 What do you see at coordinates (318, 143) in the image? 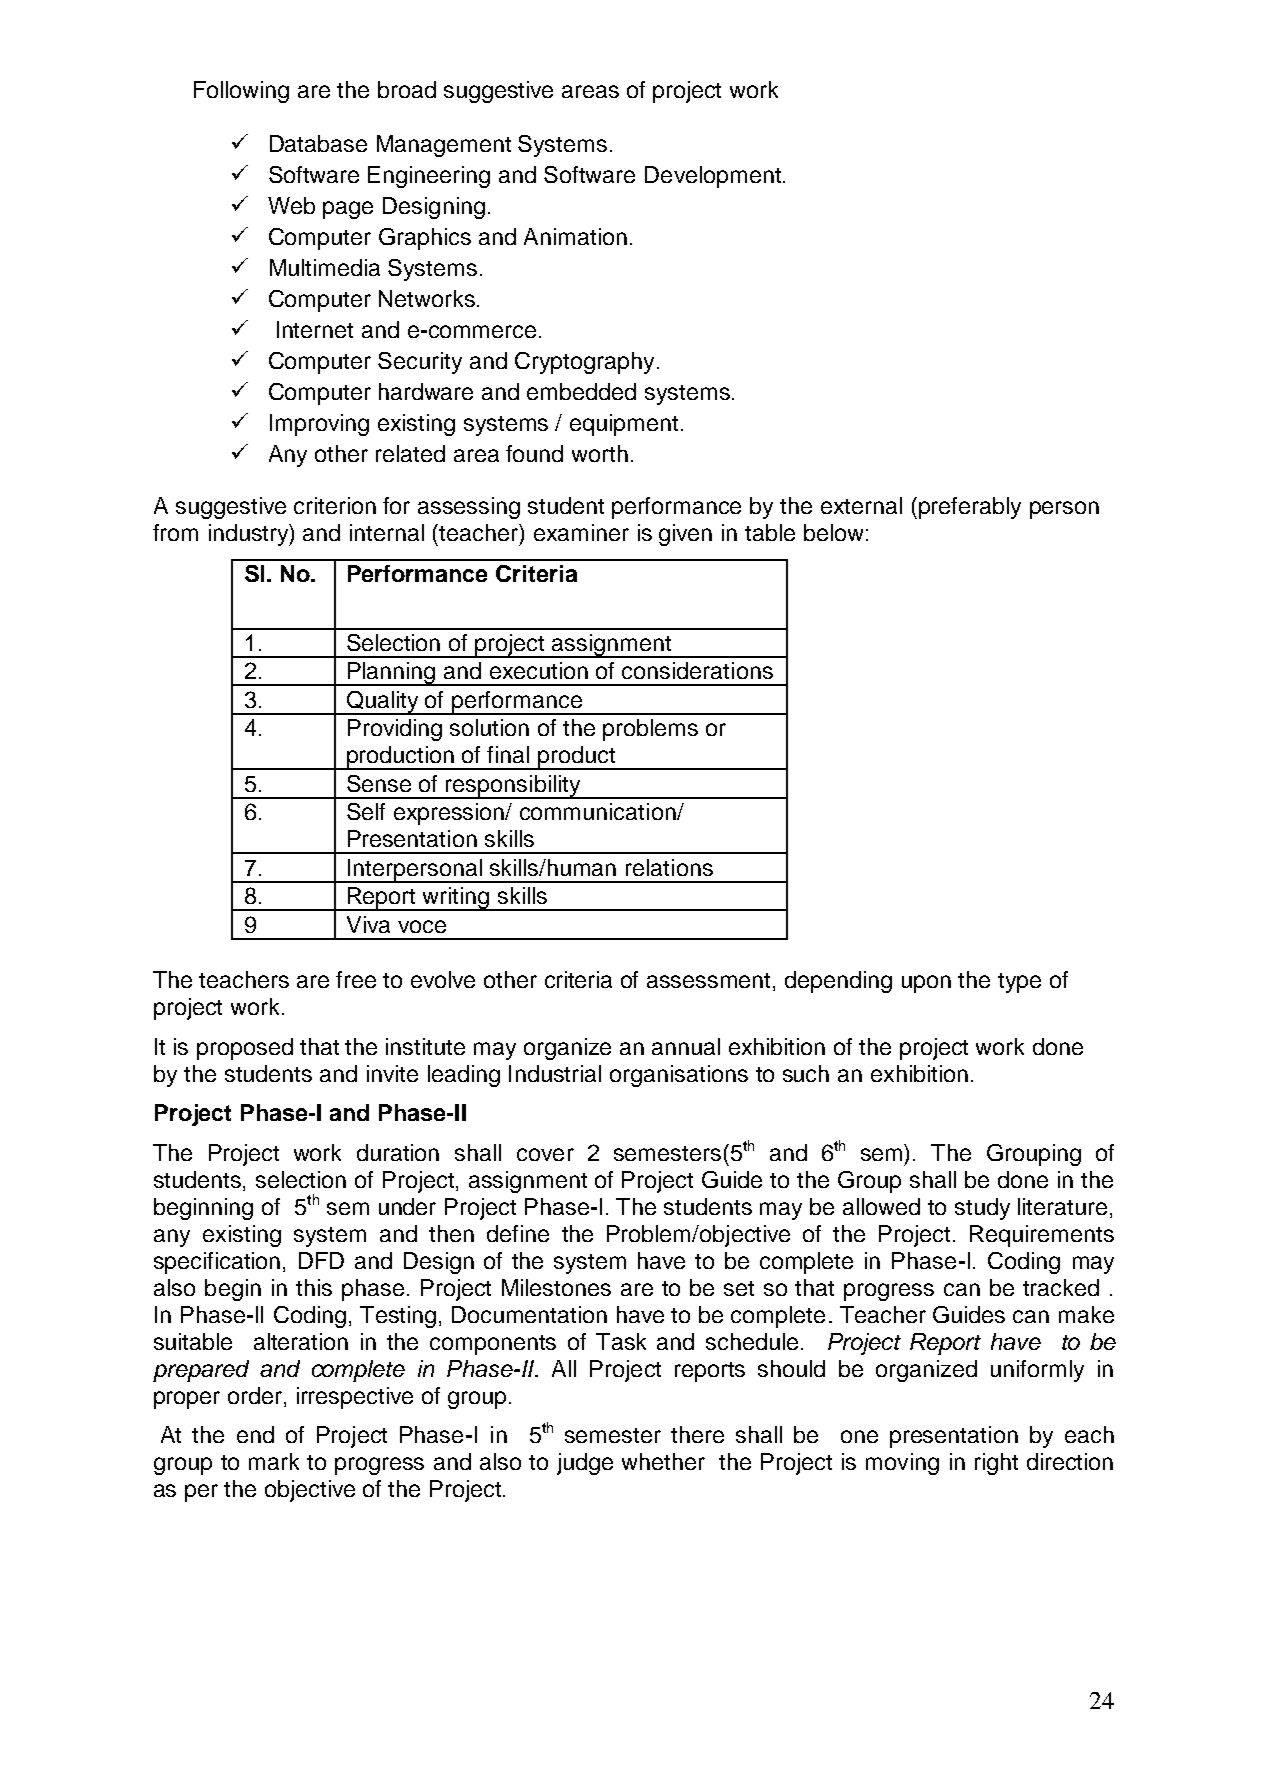
I see `Database` at bounding box center [318, 143].
